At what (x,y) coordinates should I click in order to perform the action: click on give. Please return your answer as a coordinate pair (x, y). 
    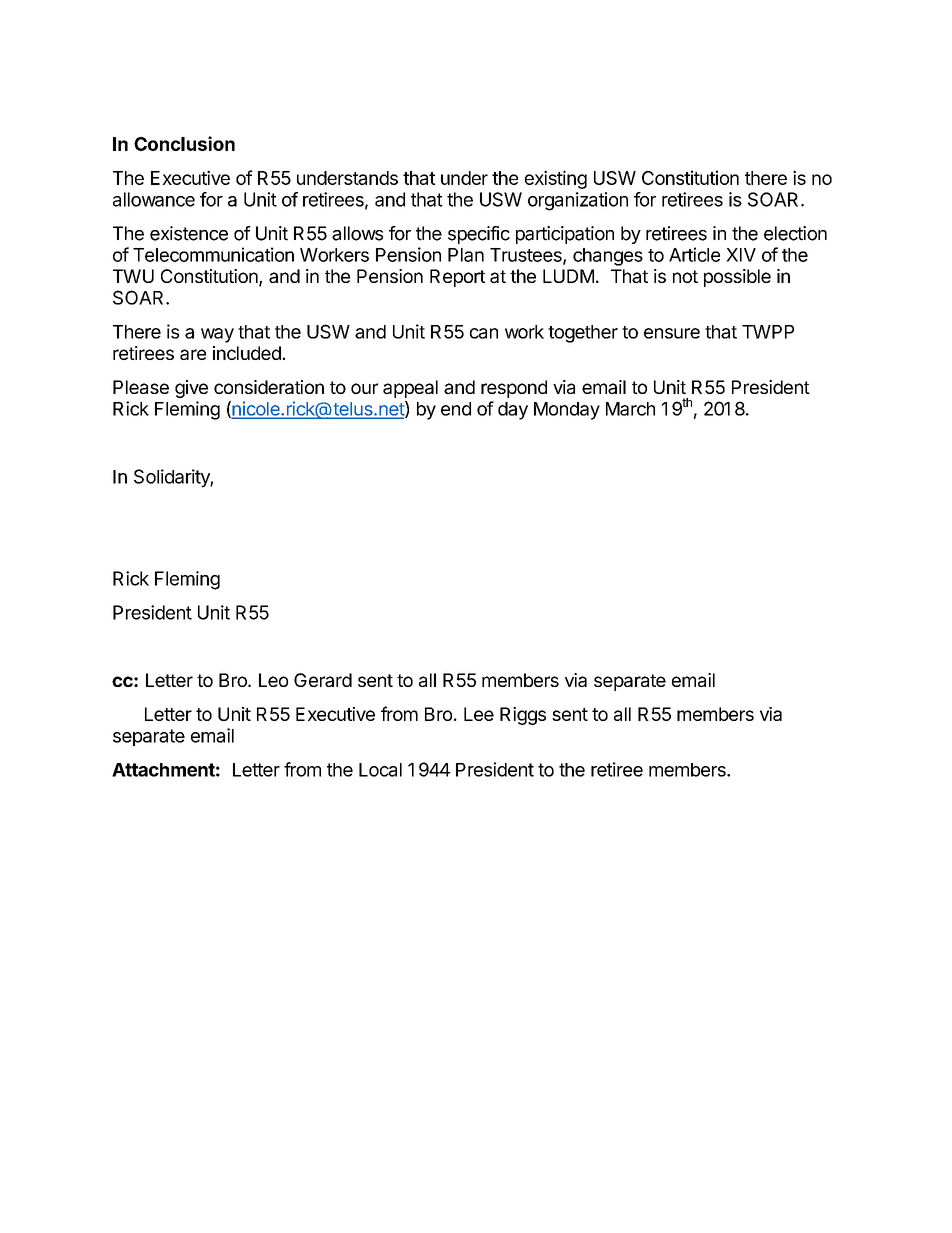
    Looking at the image, I should click on (191, 389).
